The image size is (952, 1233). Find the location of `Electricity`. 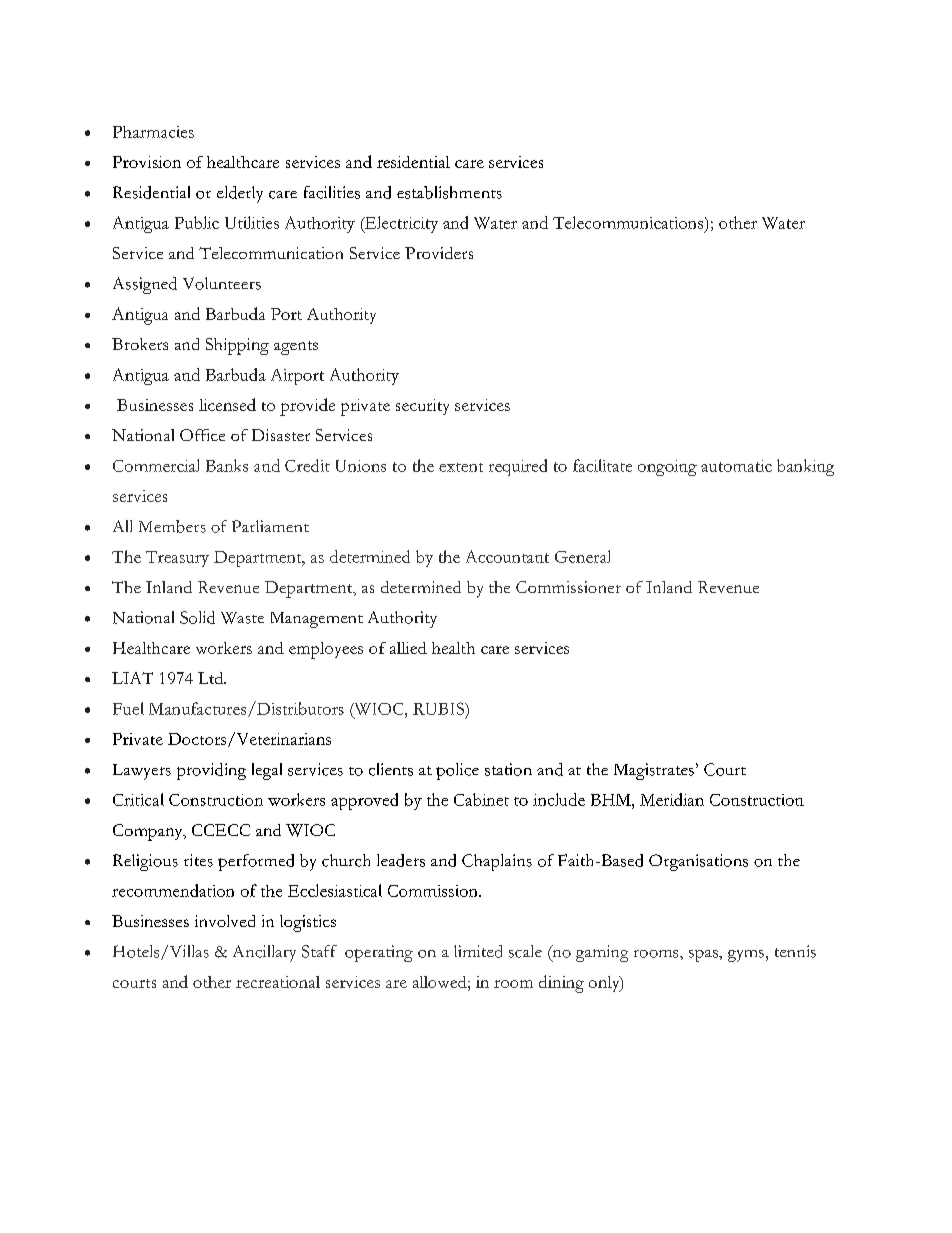

Electricity is located at coordinates (400, 224).
